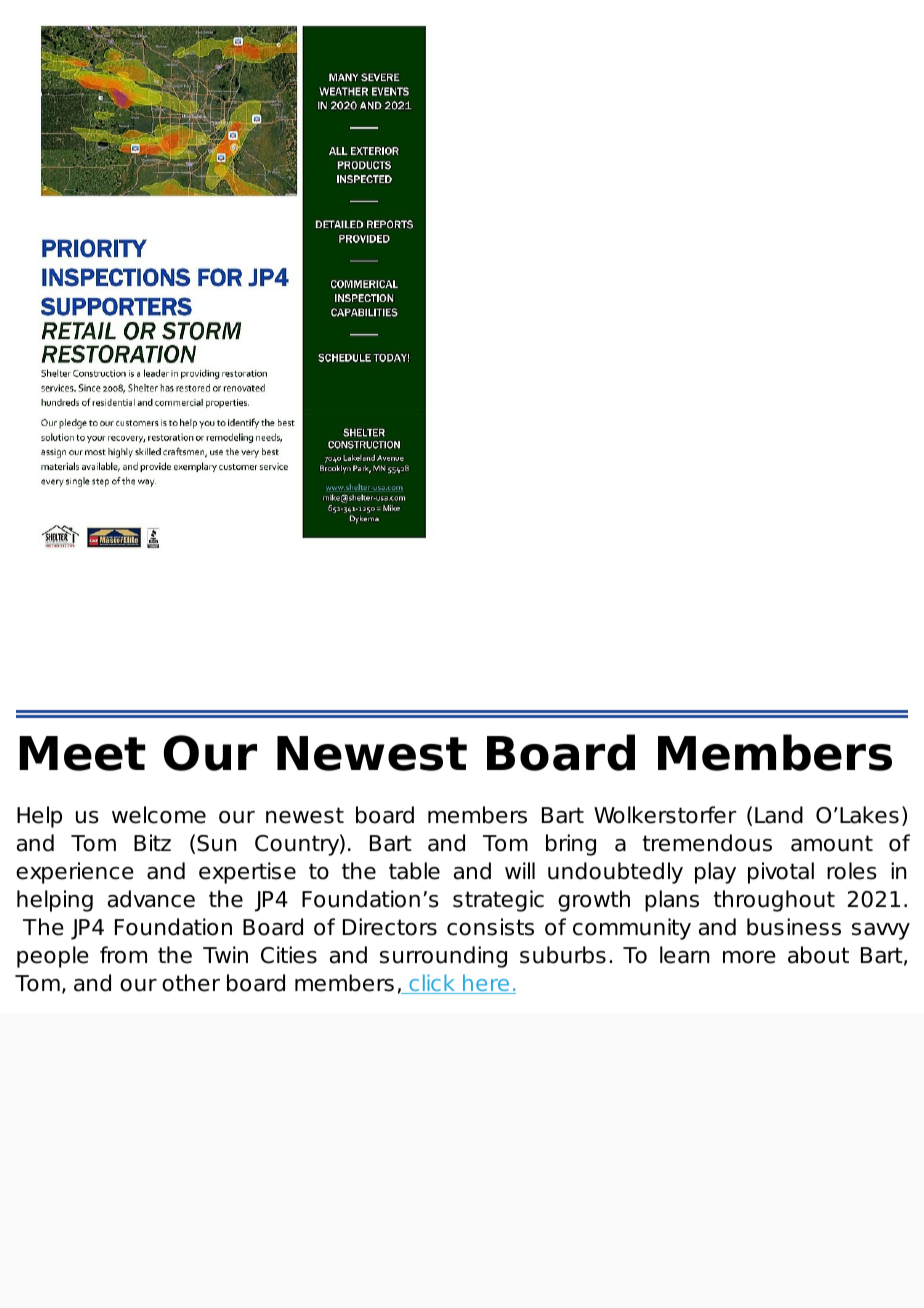 This page has width=924, height=1308. Describe the element at coordinates (832, 843) in the page. I see `amount` at that location.
